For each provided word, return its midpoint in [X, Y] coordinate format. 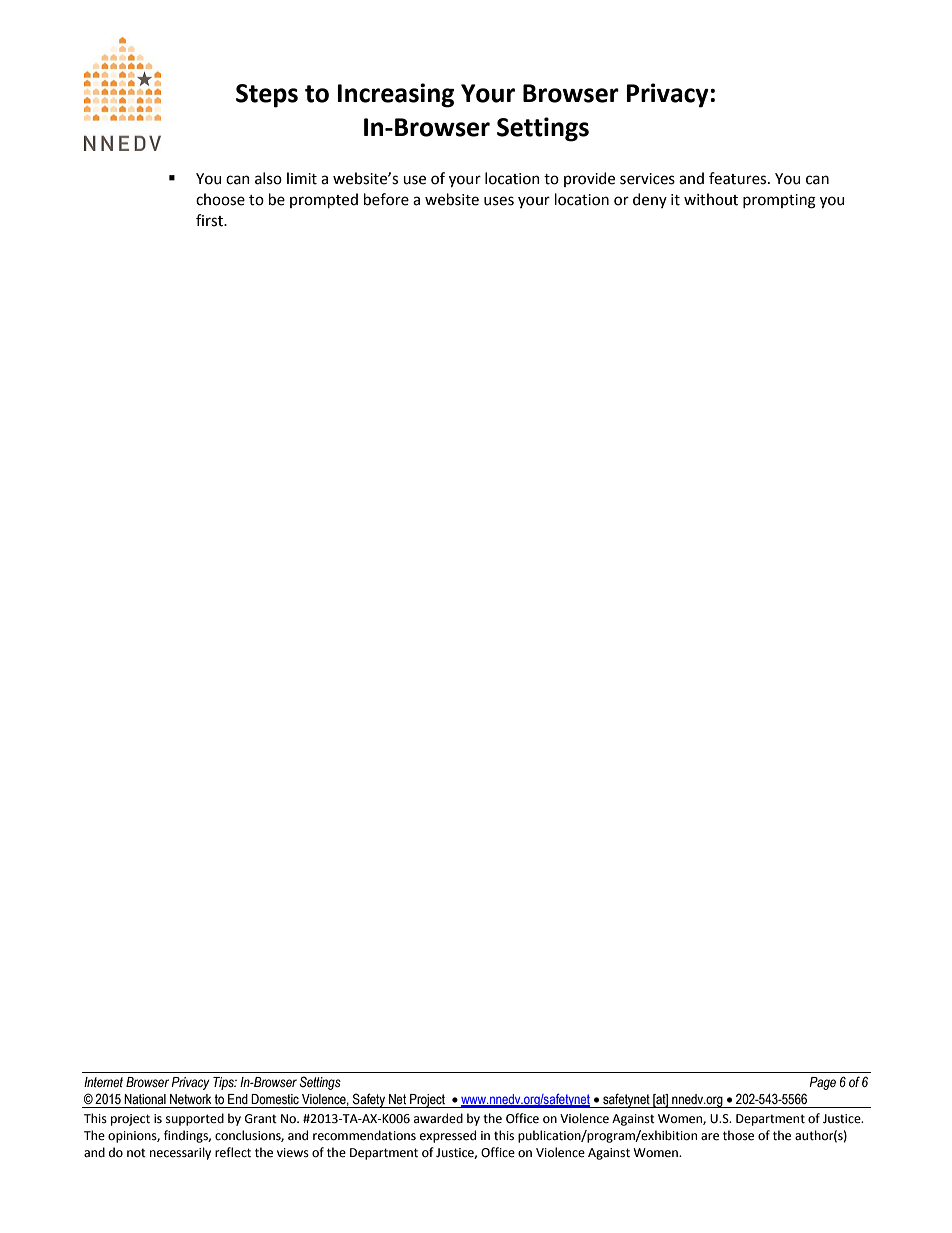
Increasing [395, 95]
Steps [267, 96]
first [210, 220]
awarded [438, 1118]
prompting [779, 201]
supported [195, 1119]
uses [499, 201]
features [739, 178]
